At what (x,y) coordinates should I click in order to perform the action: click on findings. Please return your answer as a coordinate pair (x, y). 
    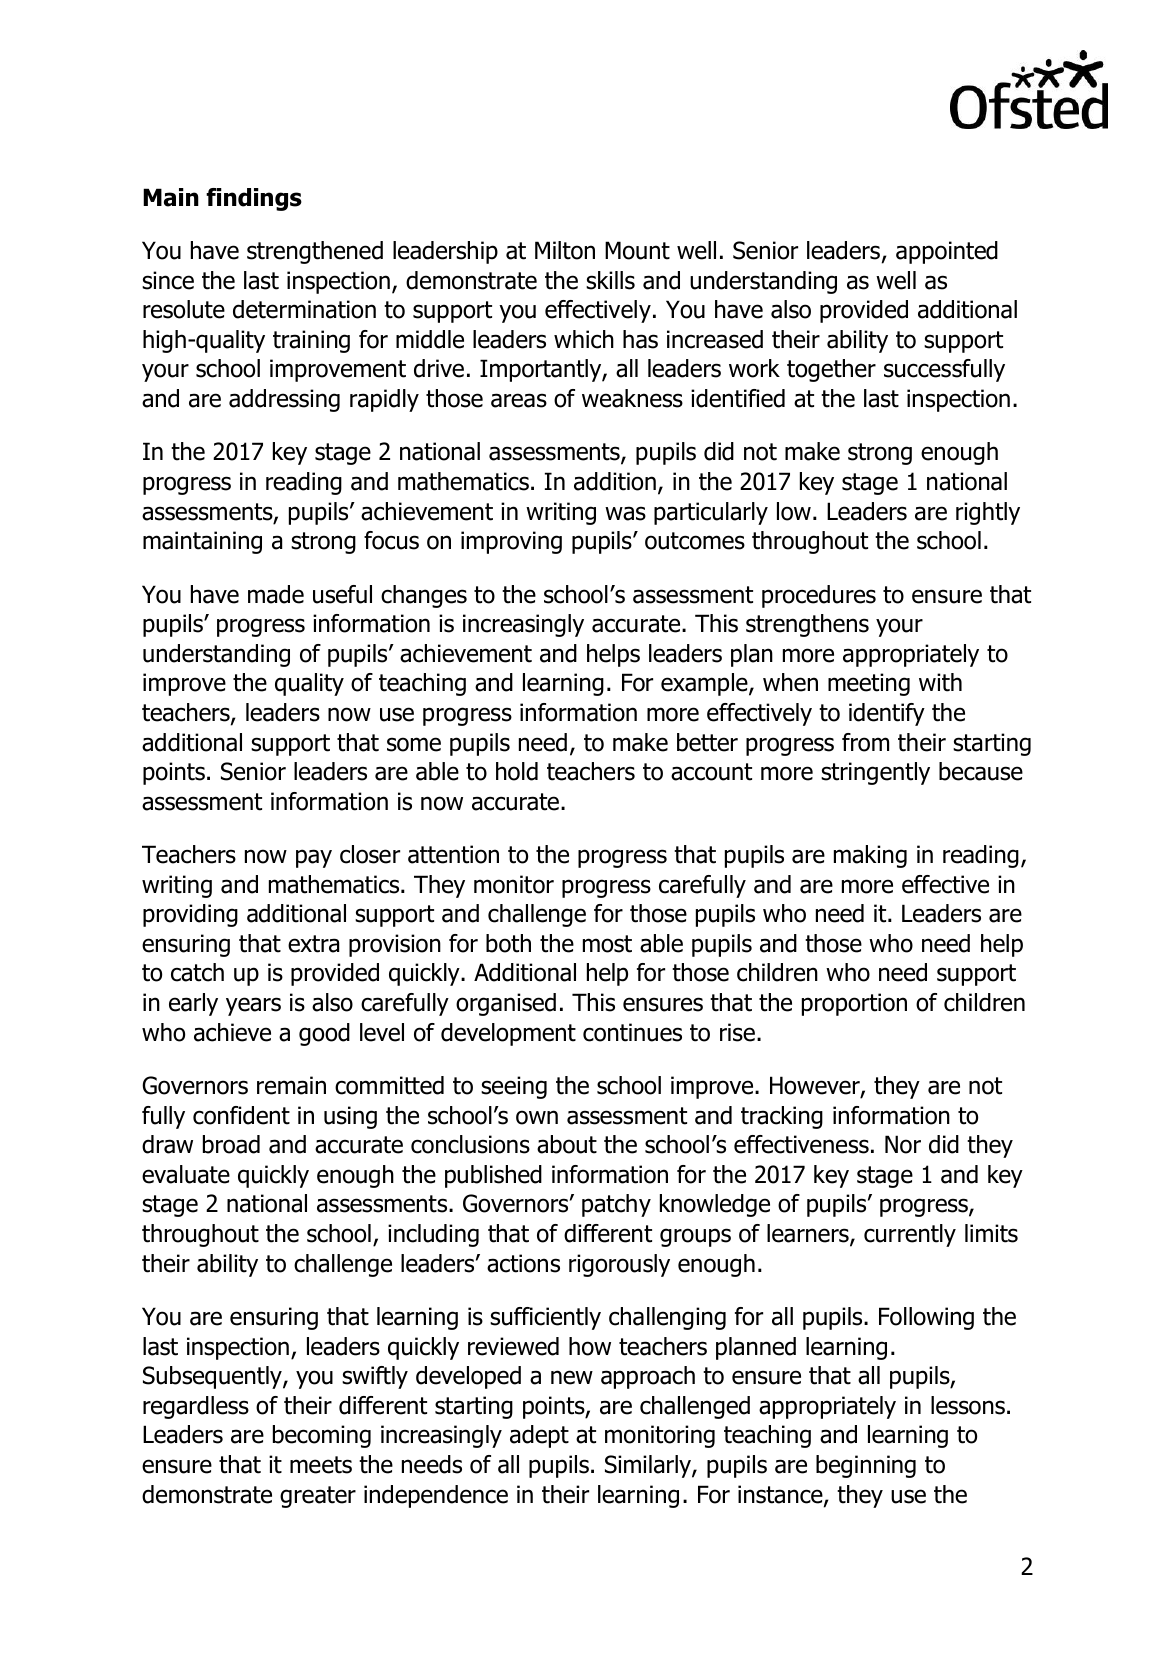
    Looking at the image, I should click on (254, 199).
